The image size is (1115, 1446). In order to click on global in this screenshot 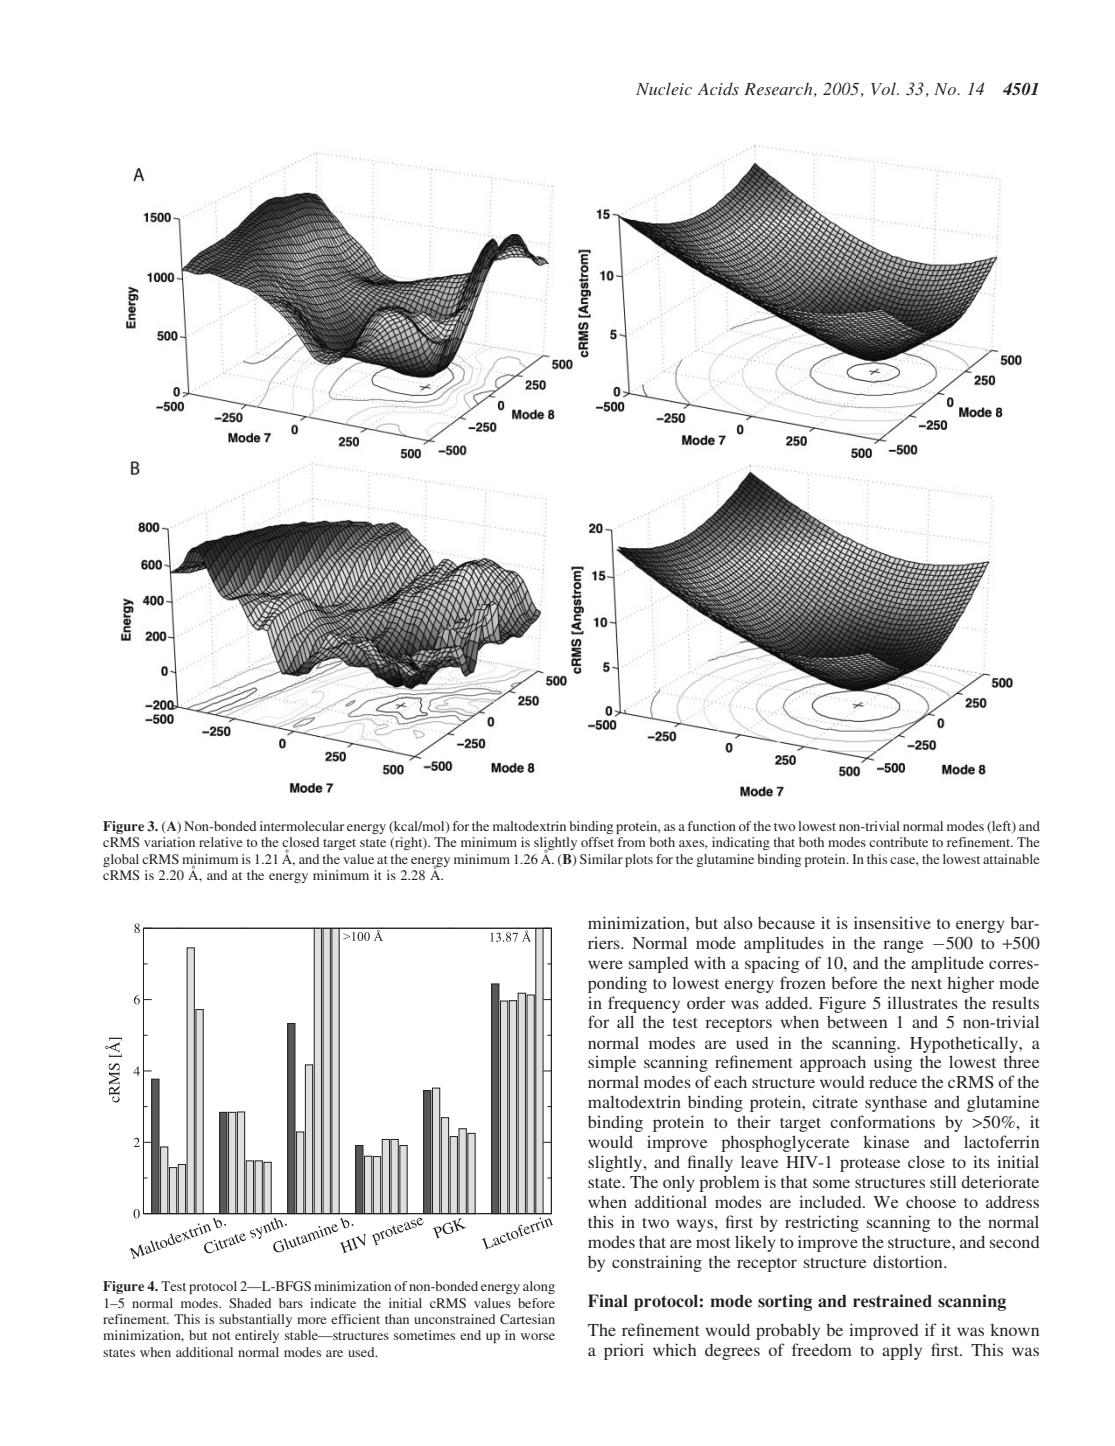, I will do `click(121, 860)`.
